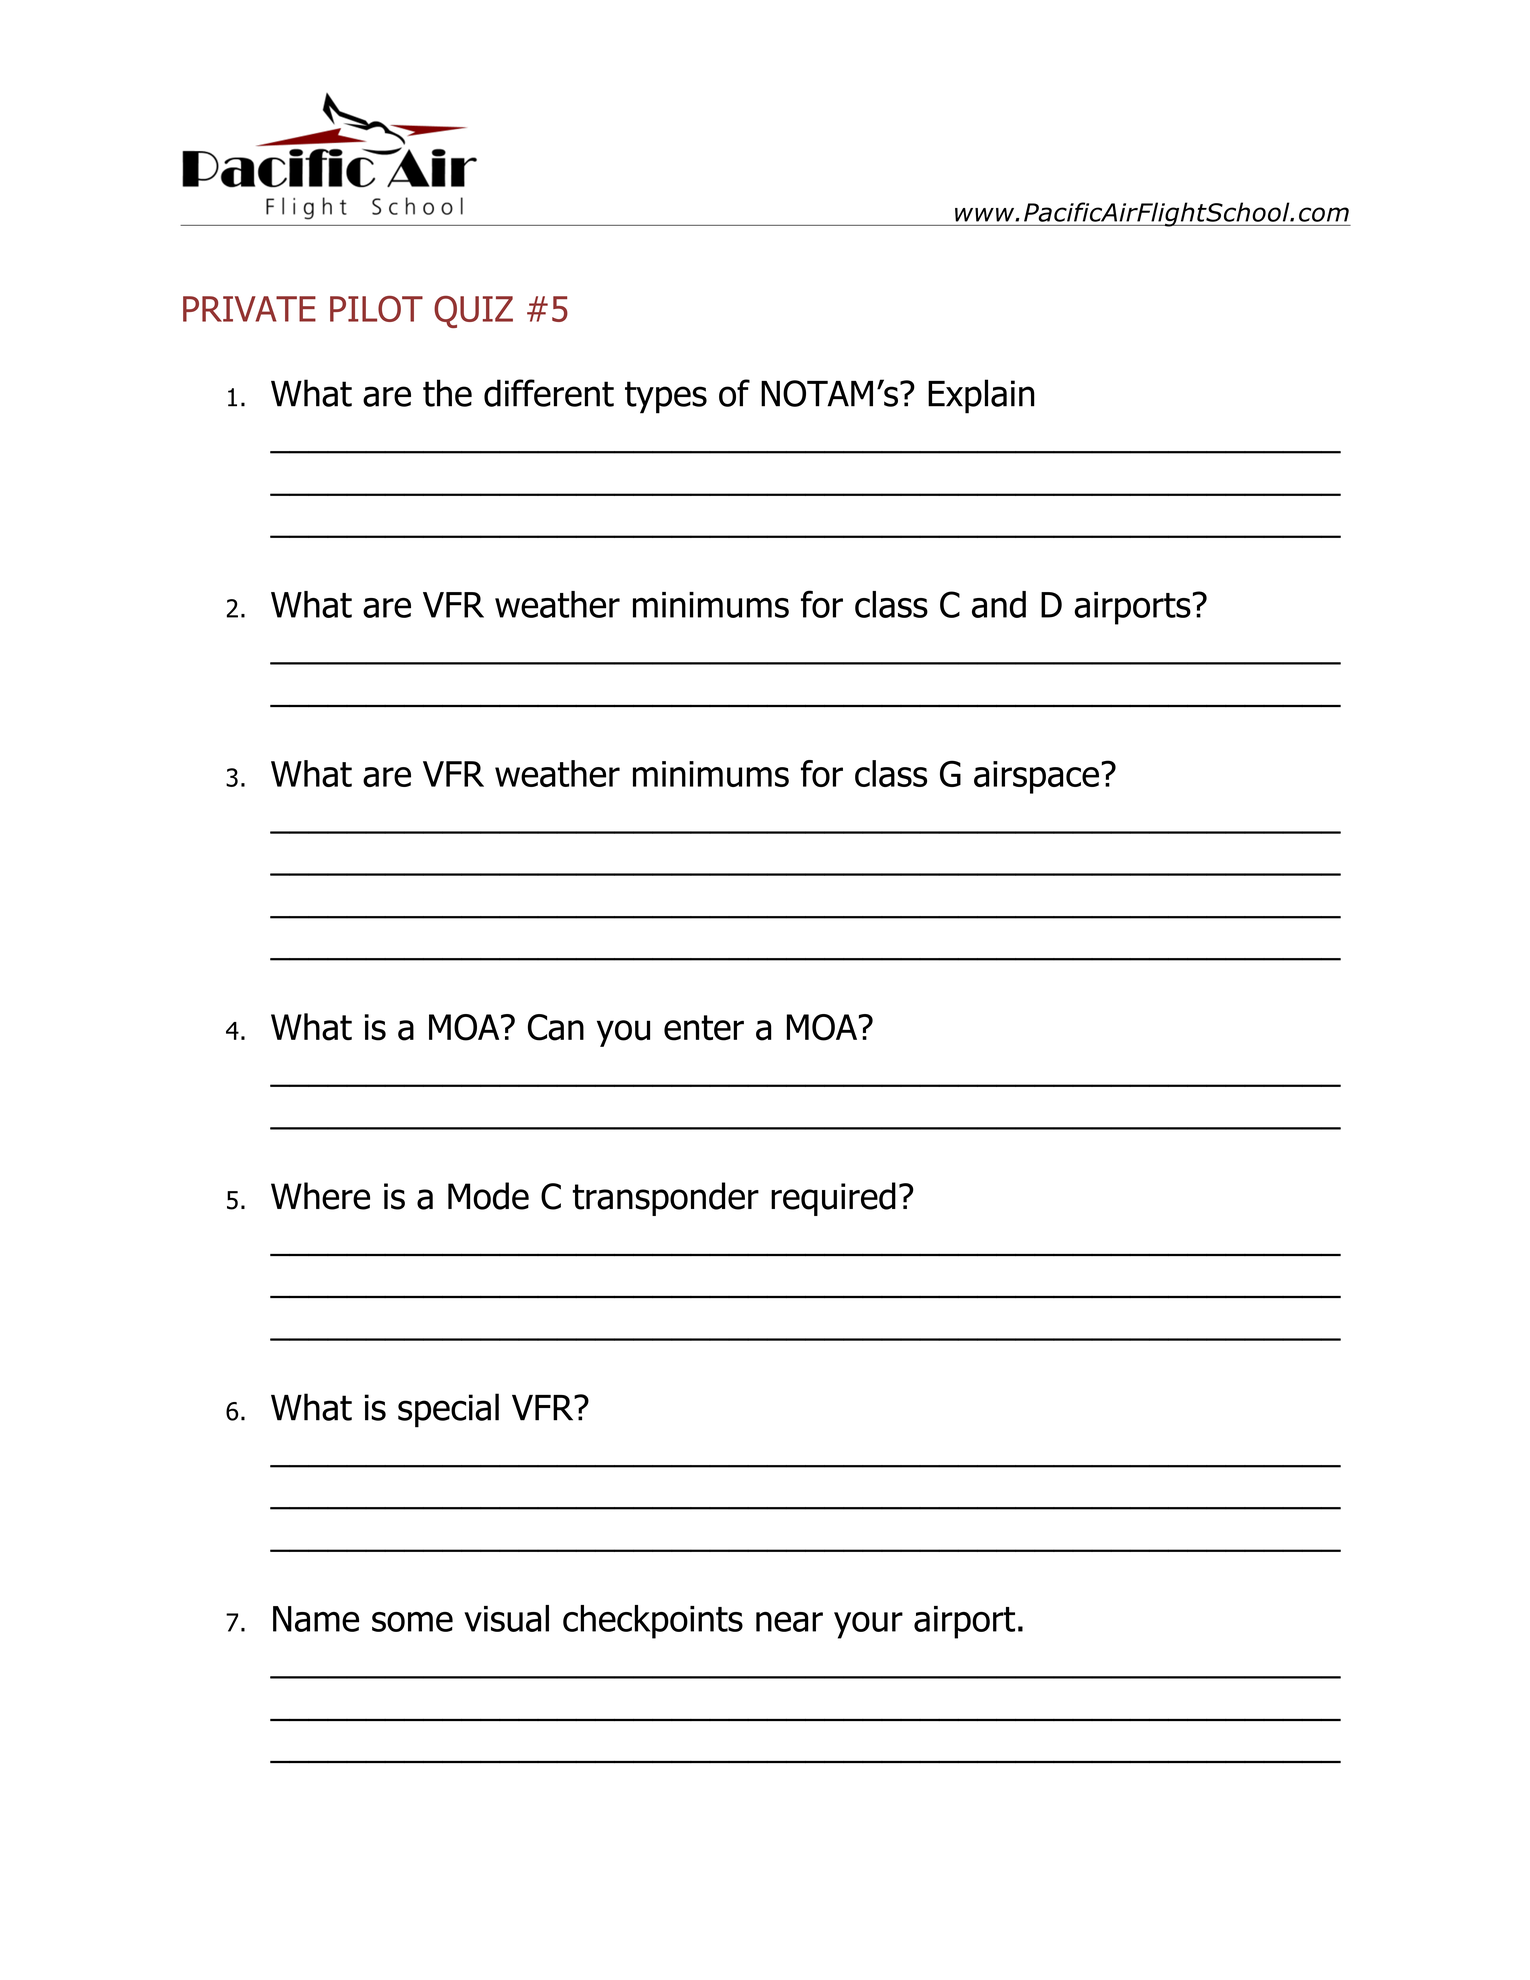  What do you see at coordinates (549, 393) in the screenshot?
I see `different` at bounding box center [549, 393].
